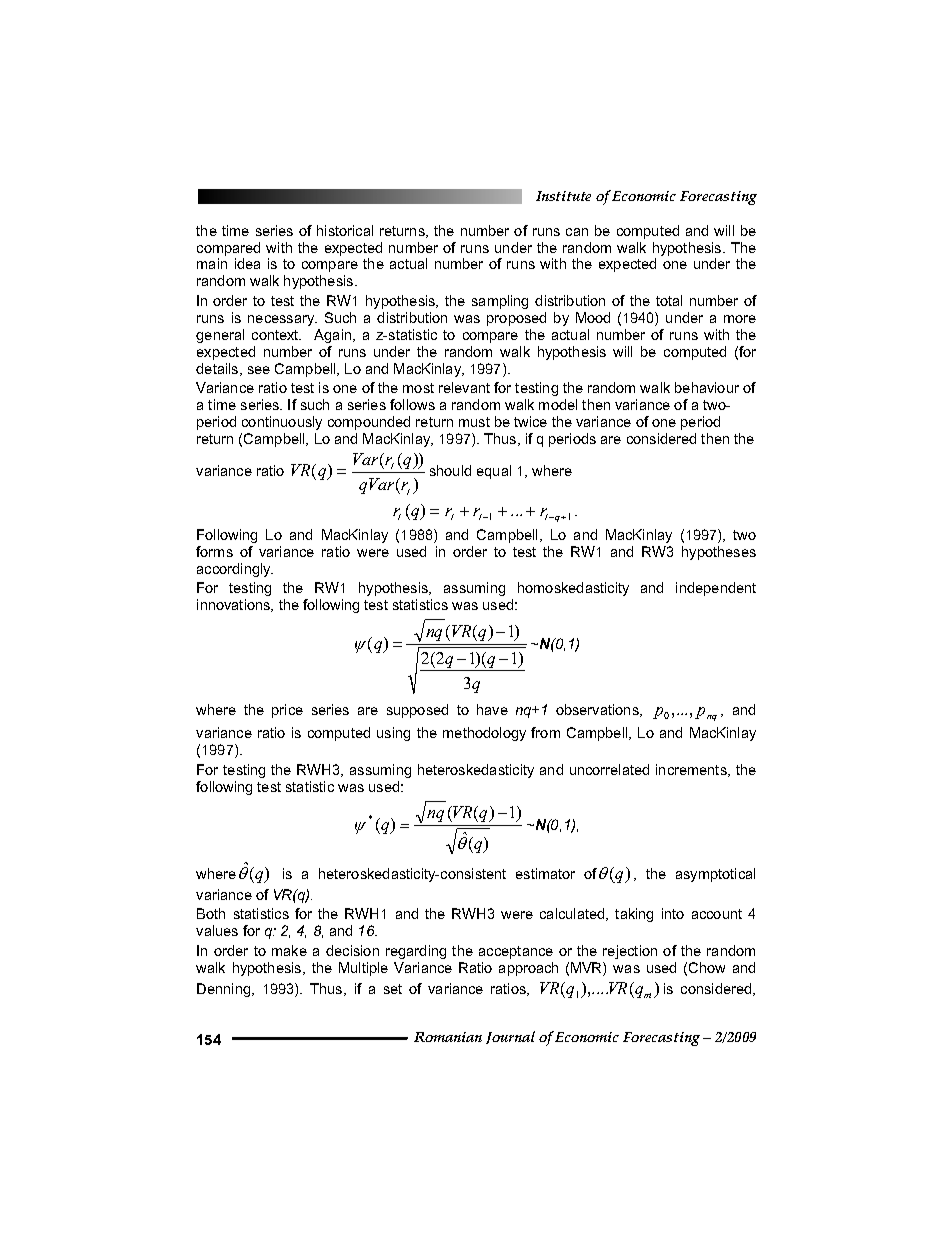  Describe the element at coordinates (247, 263) in the document. I see `idea` at that location.
